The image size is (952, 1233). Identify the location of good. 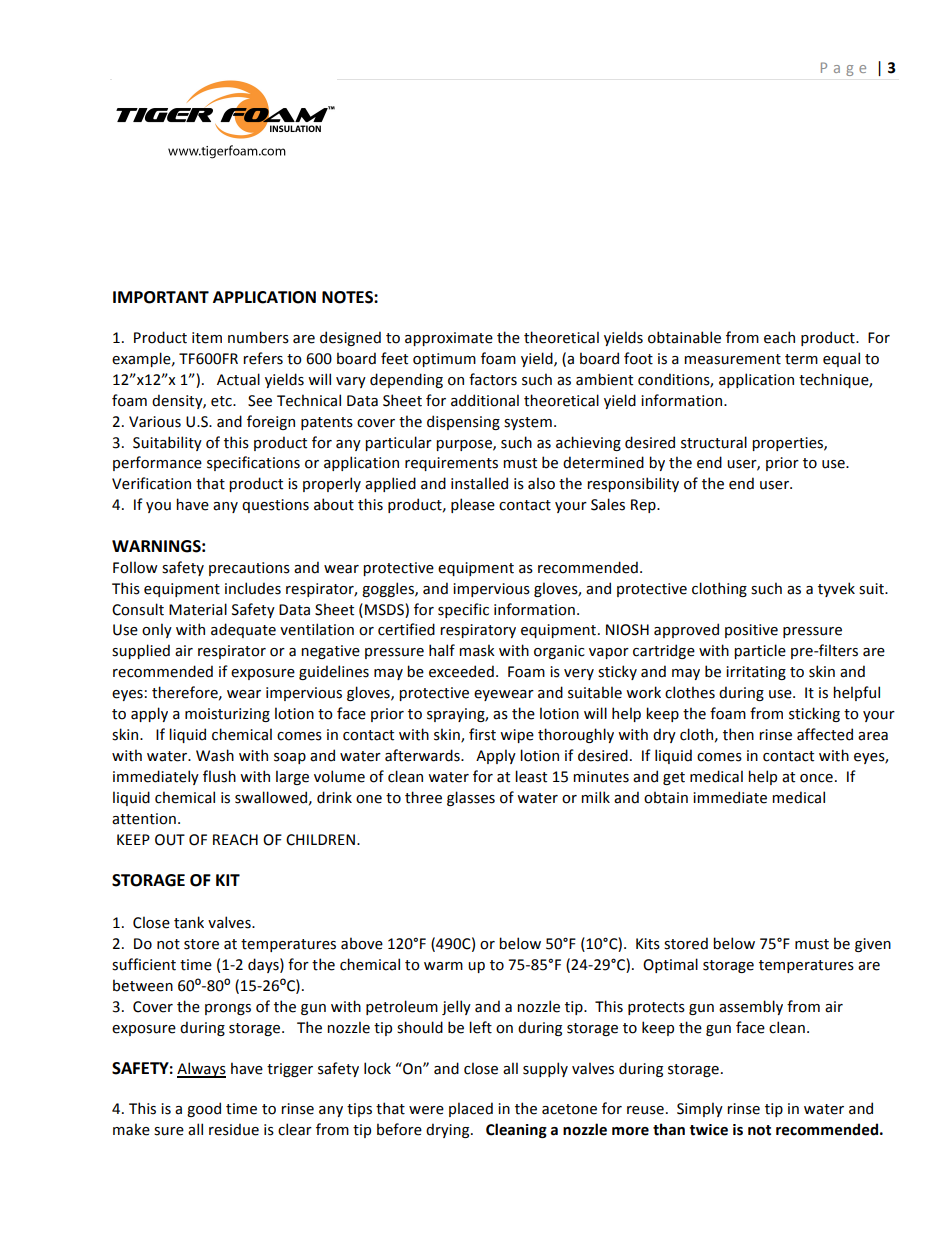
(204, 1109).
